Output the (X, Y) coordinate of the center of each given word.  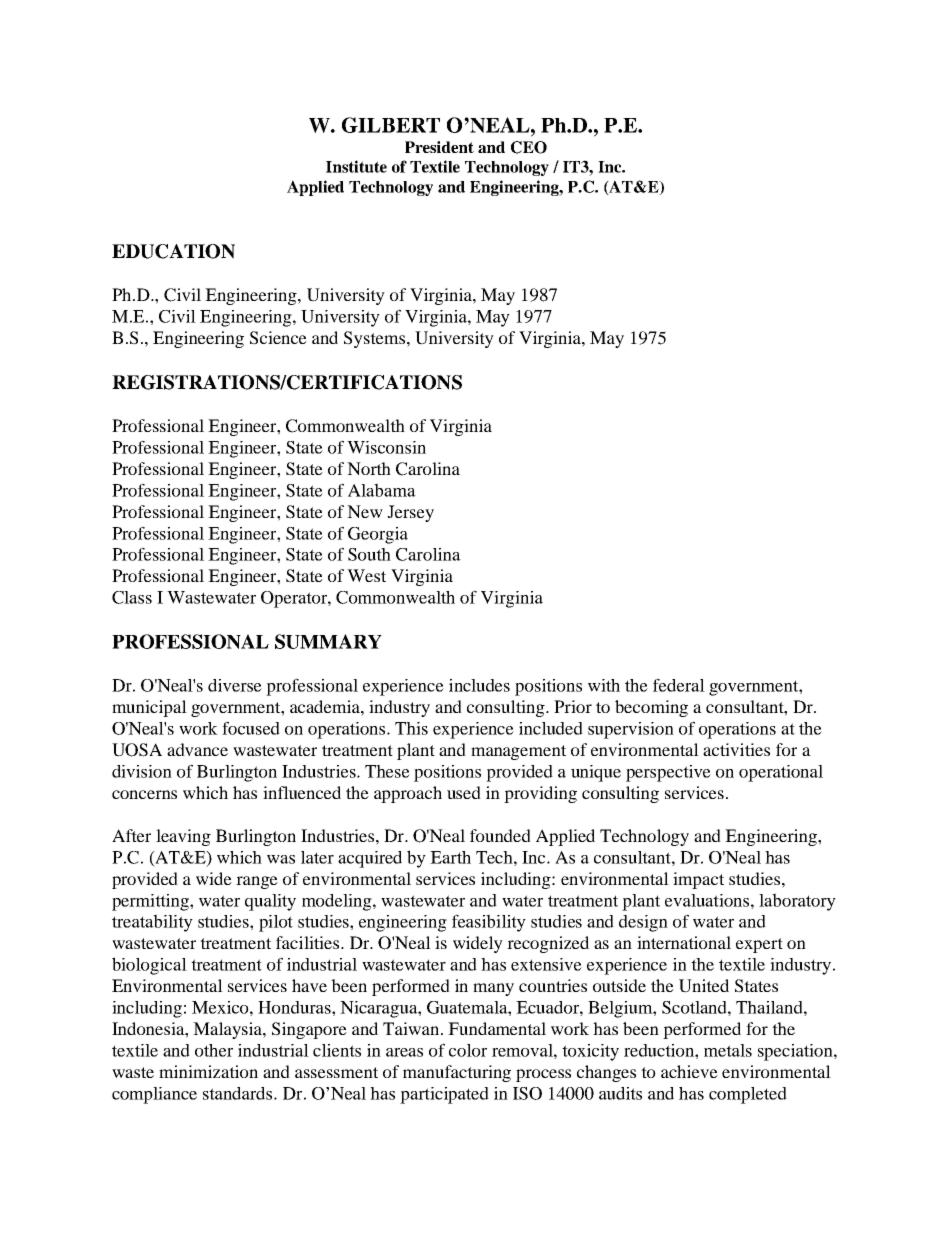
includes (479, 685)
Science (278, 338)
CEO (529, 147)
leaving (183, 837)
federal (679, 685)
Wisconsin (386, 447)
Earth (450, 857)
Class (132, 597)
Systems (376, 339)
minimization (208, 1071)
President (439, 147)
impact (698, 880)
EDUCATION (173, 251)
